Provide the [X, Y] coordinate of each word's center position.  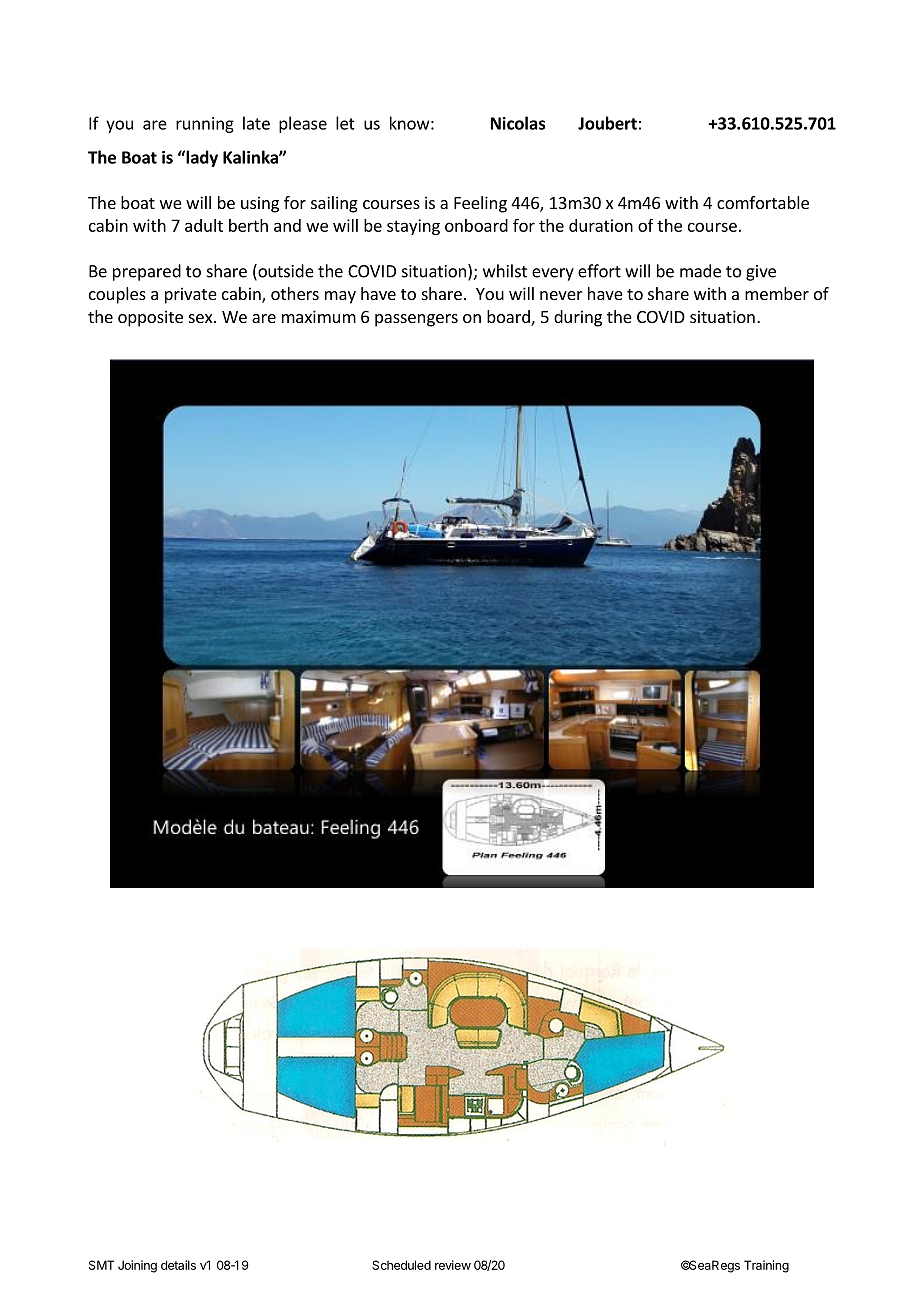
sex [202, 318]
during [578, 318]
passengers [416, 320]
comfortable [763, 202]
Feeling [480, 204]
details [178, 1265]
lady [201, 158]
